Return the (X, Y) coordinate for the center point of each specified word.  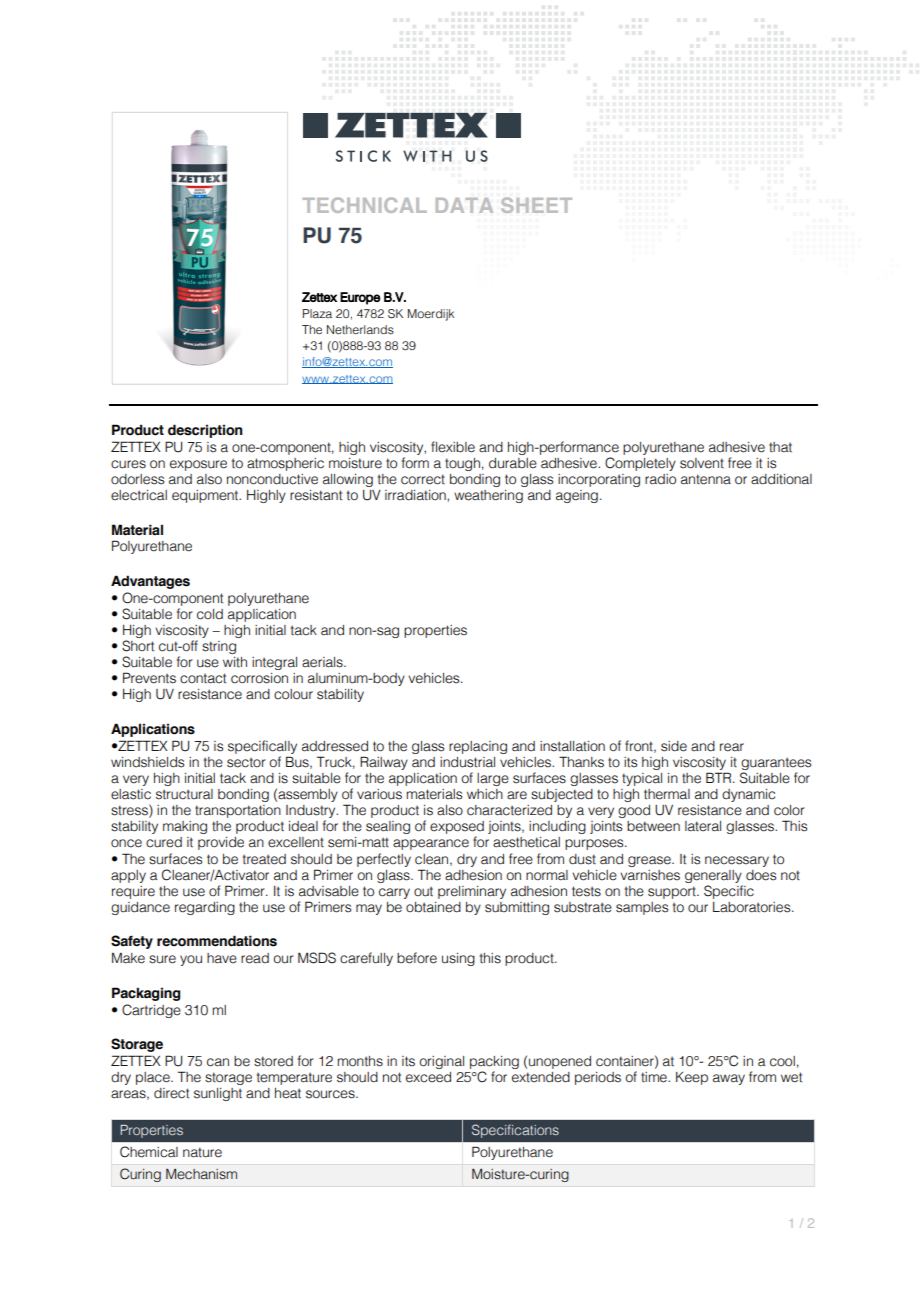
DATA (464, 205)
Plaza (317, 313)
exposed (457, 829)
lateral (703, 826)
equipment (206, 496)
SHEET (536, 205)
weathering (488, 496)
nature (202, 1152)
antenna (706, 479)
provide (221, 843)
